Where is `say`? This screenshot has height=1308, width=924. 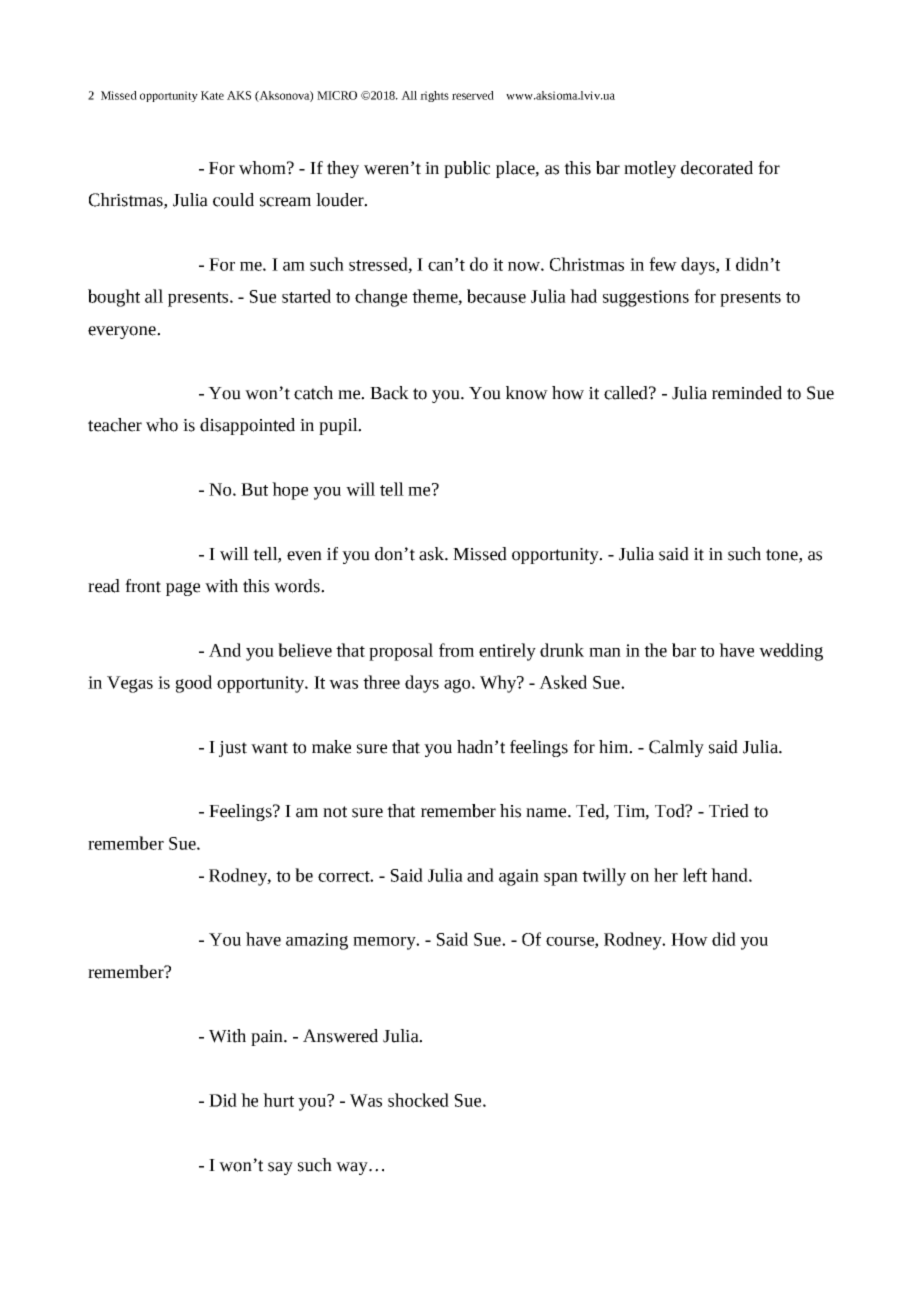 say is located at coordinates (280, 1168).
